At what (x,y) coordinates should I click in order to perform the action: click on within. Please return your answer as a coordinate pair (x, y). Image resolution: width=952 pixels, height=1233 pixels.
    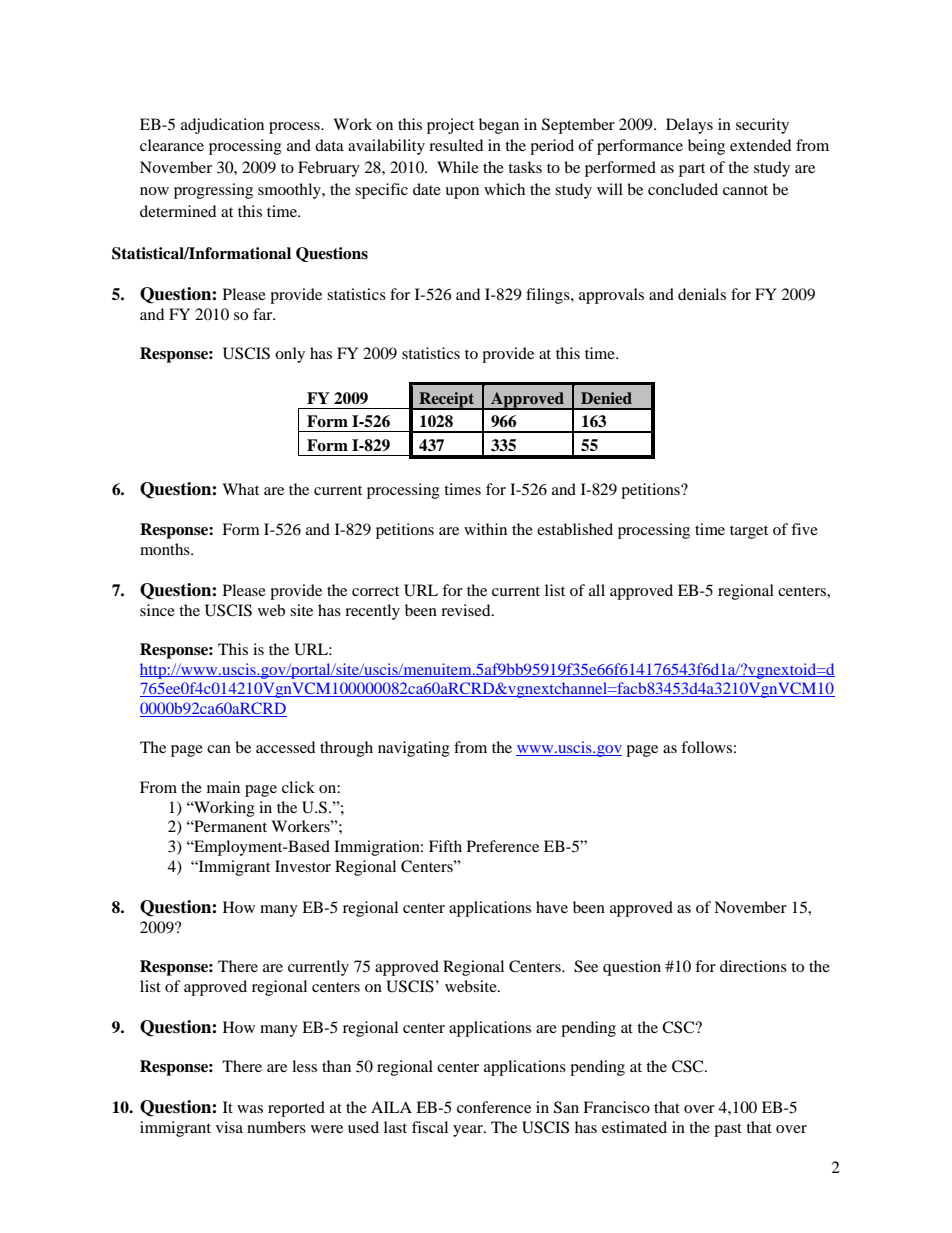
    Looking at the image, I should click on (485, 529).
